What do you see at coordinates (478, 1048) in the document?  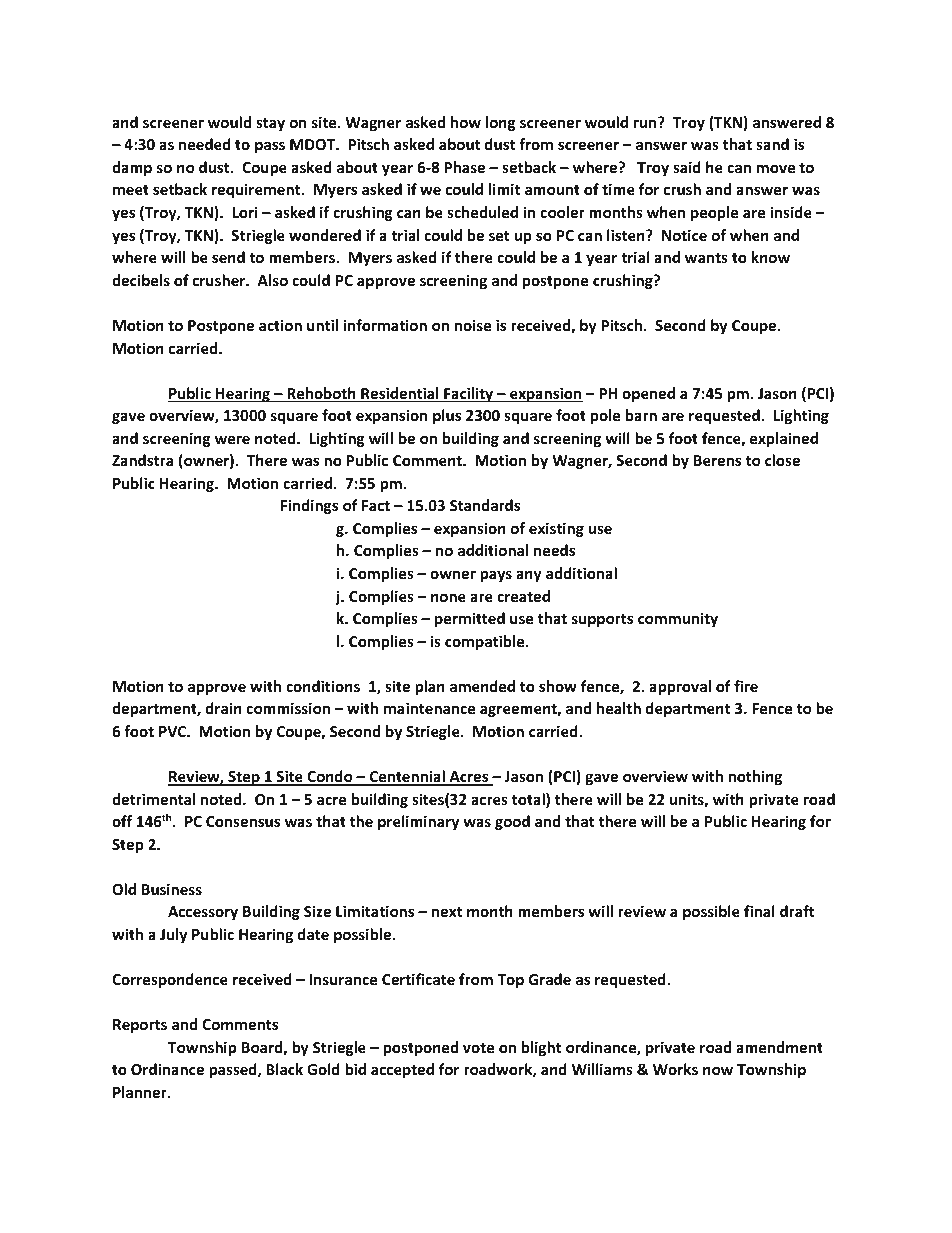 I see `vote` at bounding box center [478, 1048].
